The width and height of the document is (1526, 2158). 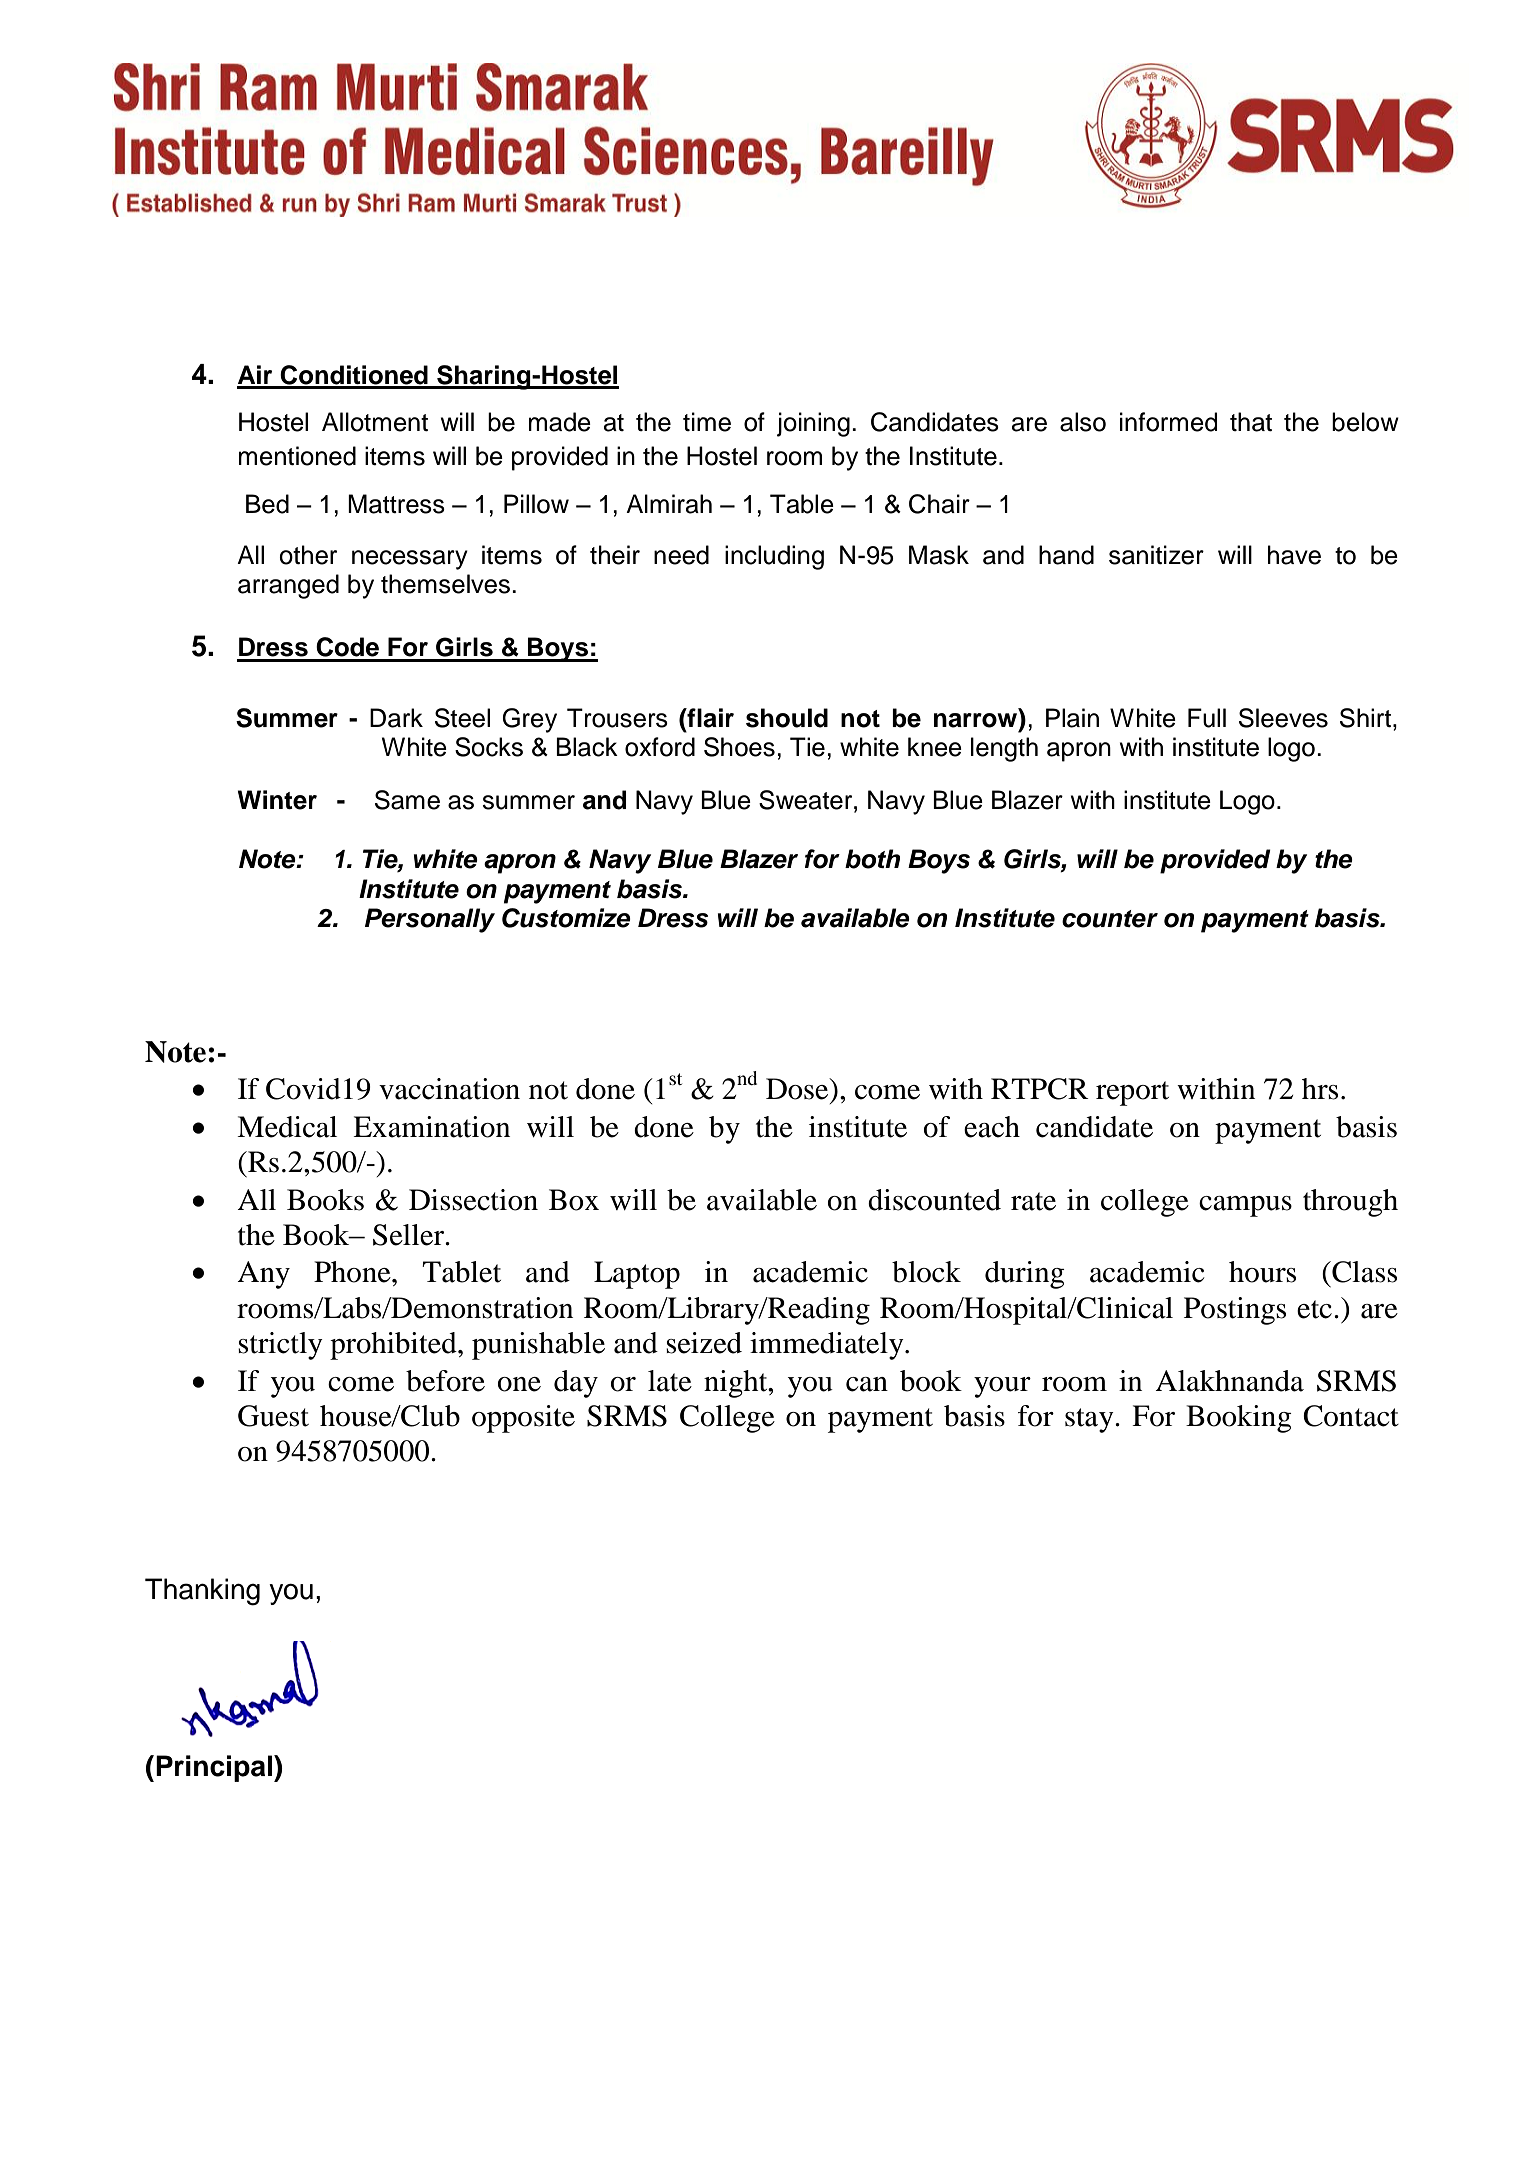 What do you see at coordinates (297, 456) in the document?
I see `mentioned` at bounding box center [297, 456].
